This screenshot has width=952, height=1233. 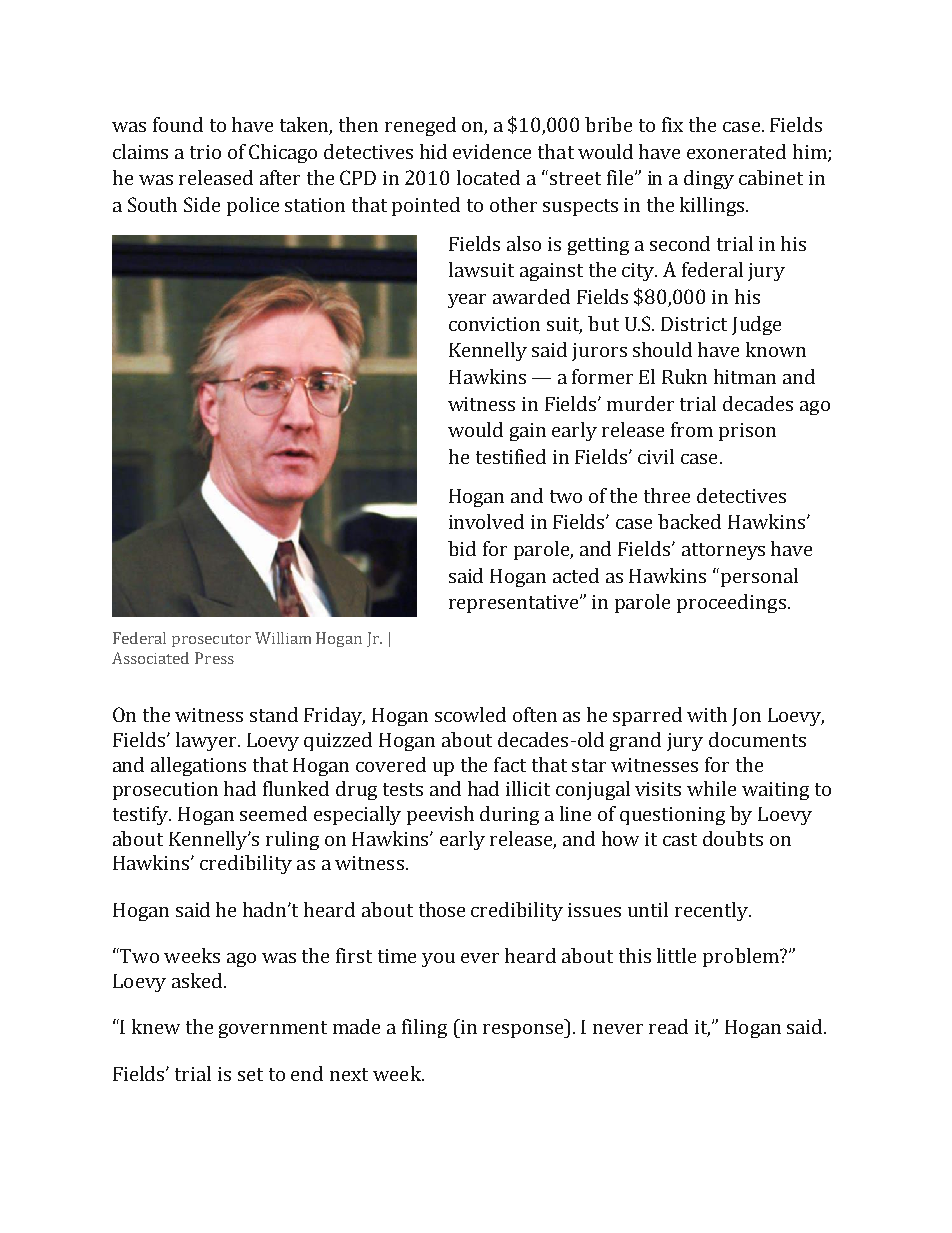 I want to click on exonerated, so click(x=736, y=151).
